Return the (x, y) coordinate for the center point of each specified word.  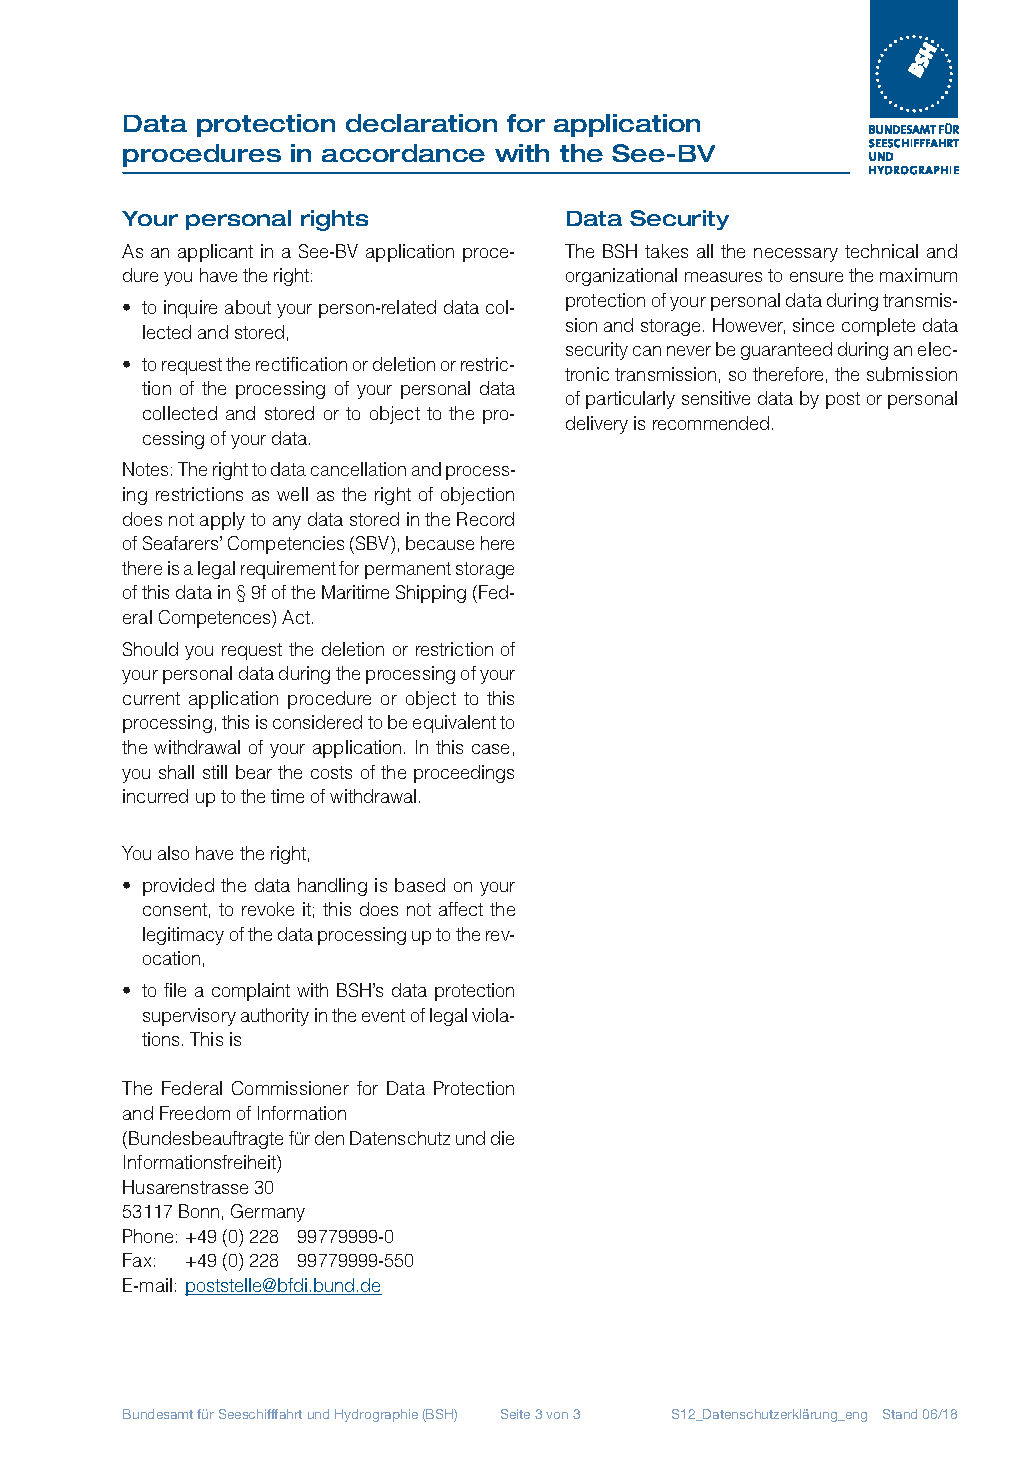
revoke (268, 909)
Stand (900, 1414)
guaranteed (786, 351)
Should (150, 649)
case (490, 749)
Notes (145, 469)
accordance (403, 153)
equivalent (454, 724)
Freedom (195, 1113)
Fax (137, 1260)
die (502, 1138)
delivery (597, 425)
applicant (215, 253)
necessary (796, 255)
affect (461, 909)
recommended (711, 423)
